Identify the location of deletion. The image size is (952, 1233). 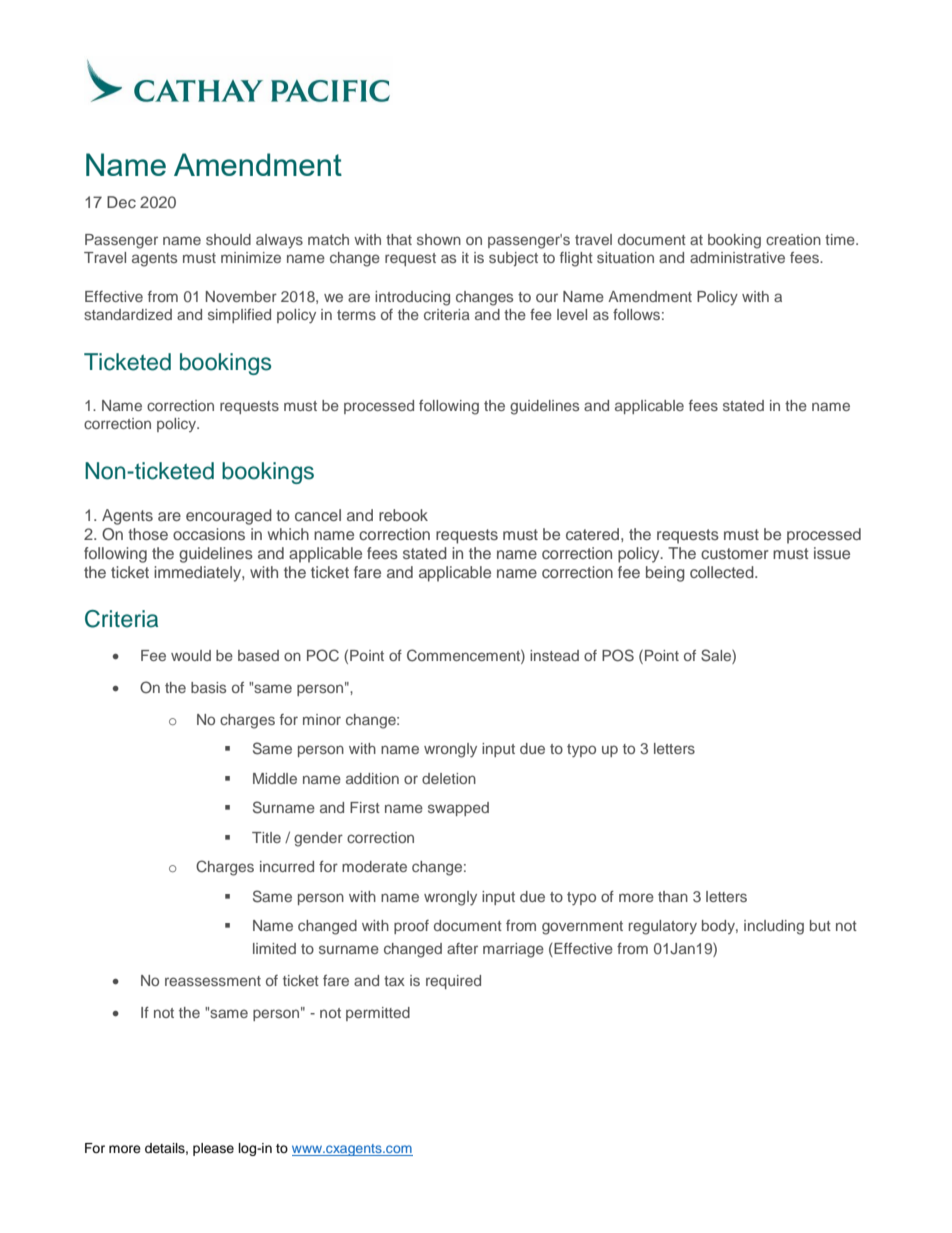
(449, 778).
